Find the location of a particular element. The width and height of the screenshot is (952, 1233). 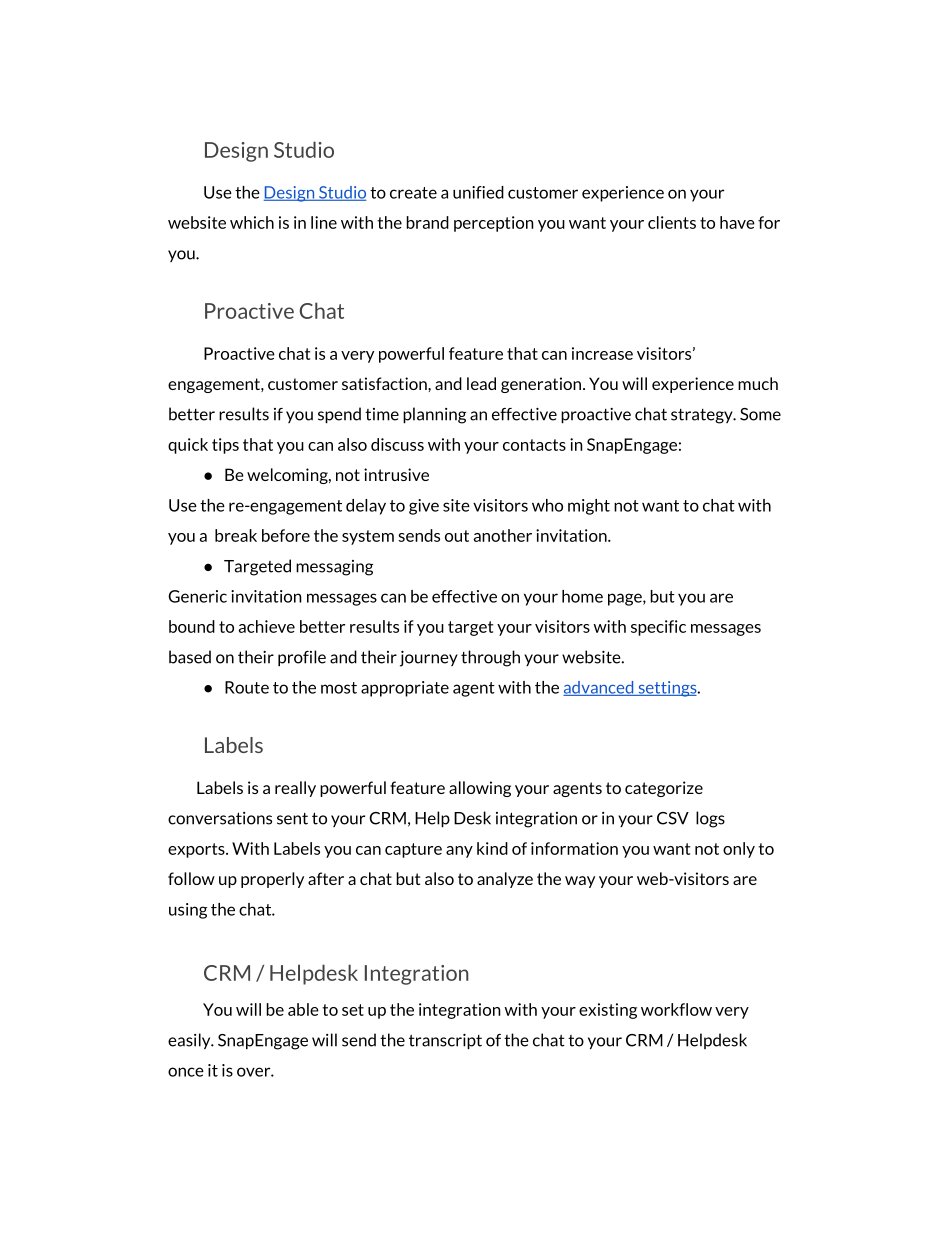

any is located at coordinates (459, 852).
